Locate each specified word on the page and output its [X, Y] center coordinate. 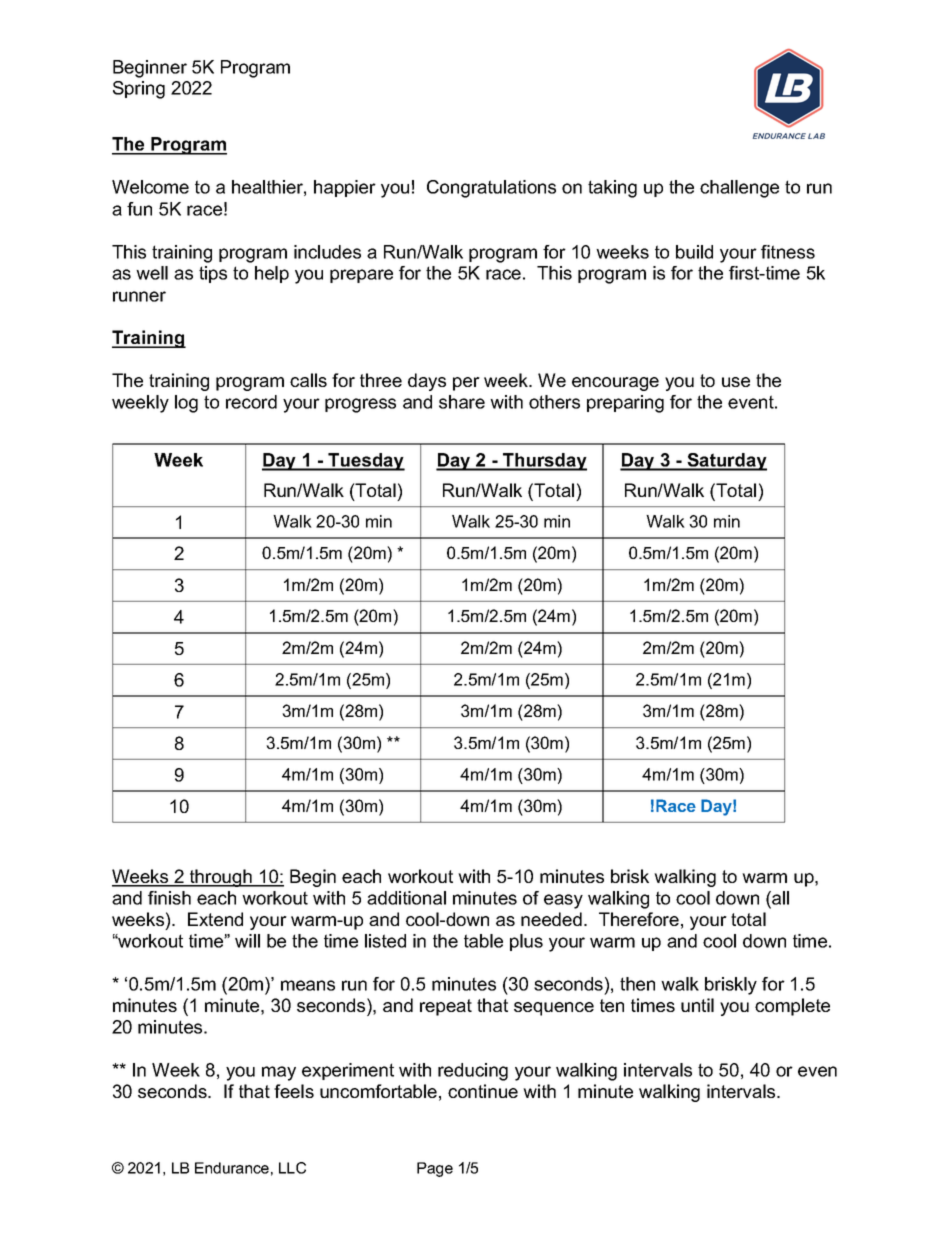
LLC [292, 1168]
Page [435, 1169]
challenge [739, 189]
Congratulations [491, 189]
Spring [139, 90]
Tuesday [365, 462]
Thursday [544, 462]
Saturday [726, 462]
